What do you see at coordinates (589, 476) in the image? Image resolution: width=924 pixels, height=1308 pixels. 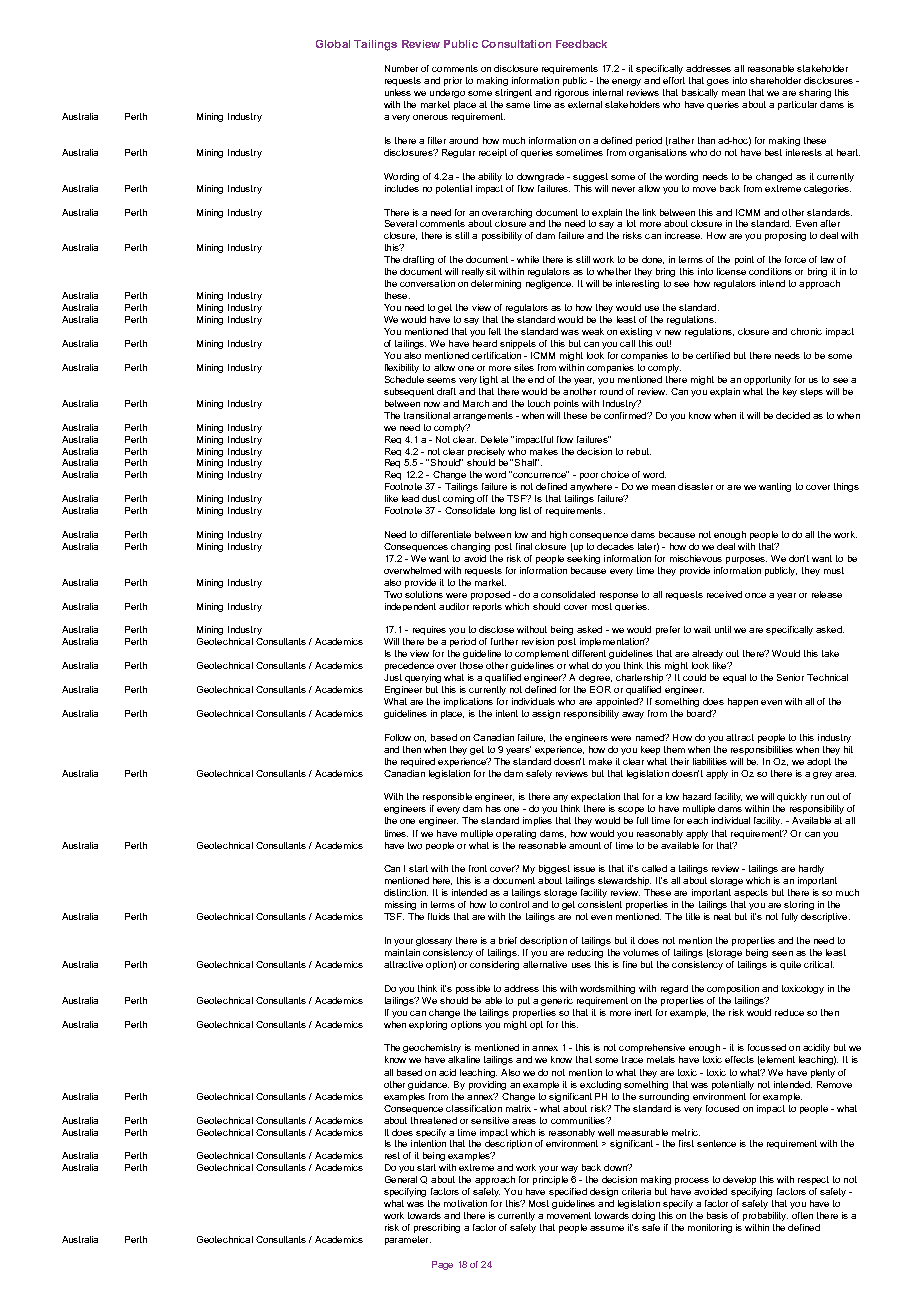 I see `poor` at bounding box center [589, 476].
